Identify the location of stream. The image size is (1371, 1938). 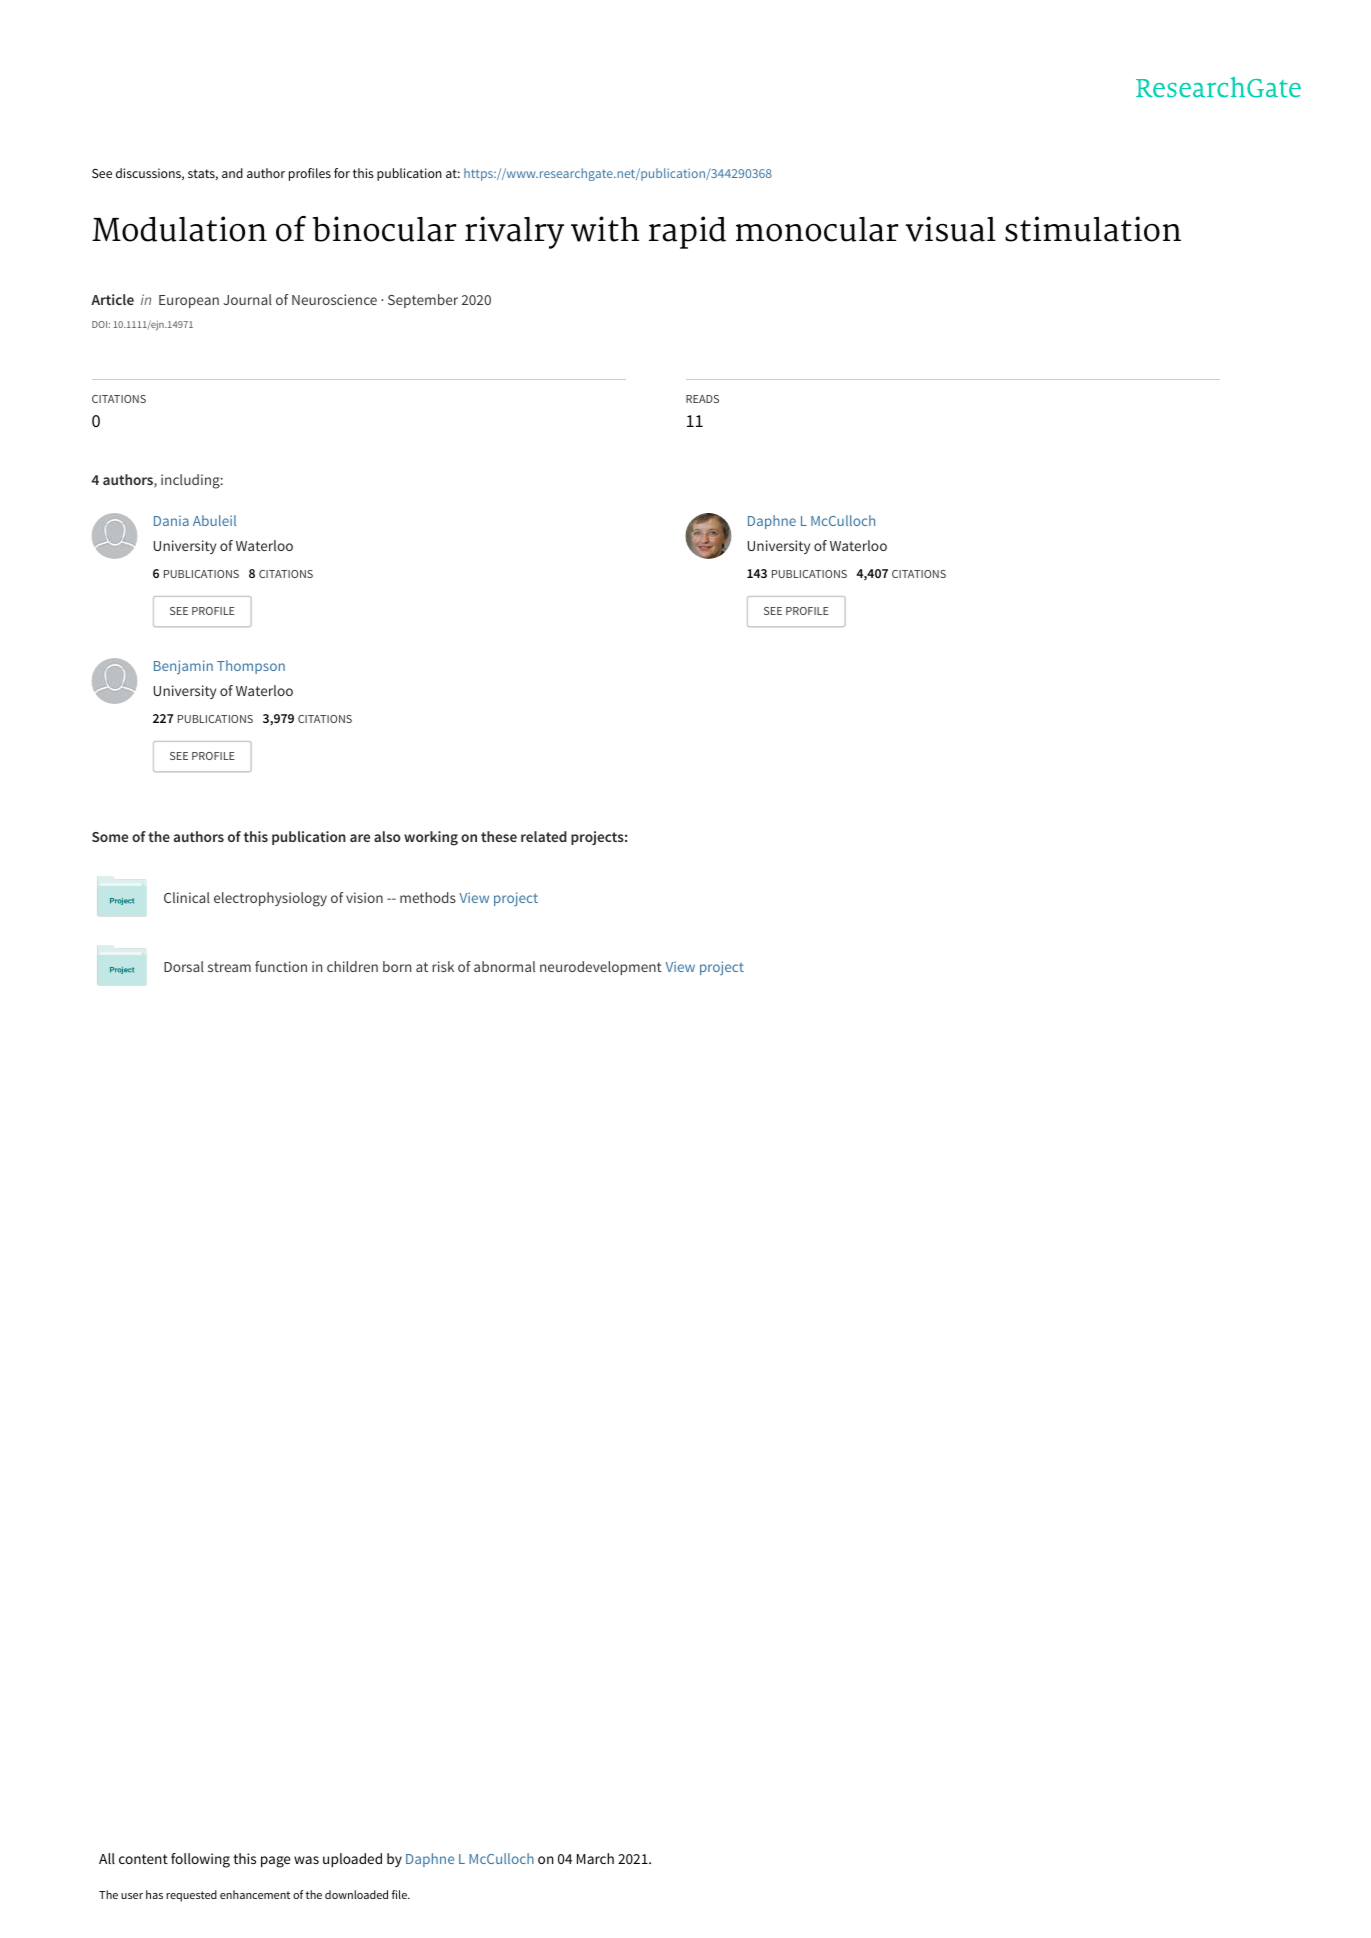
(229, 967).
